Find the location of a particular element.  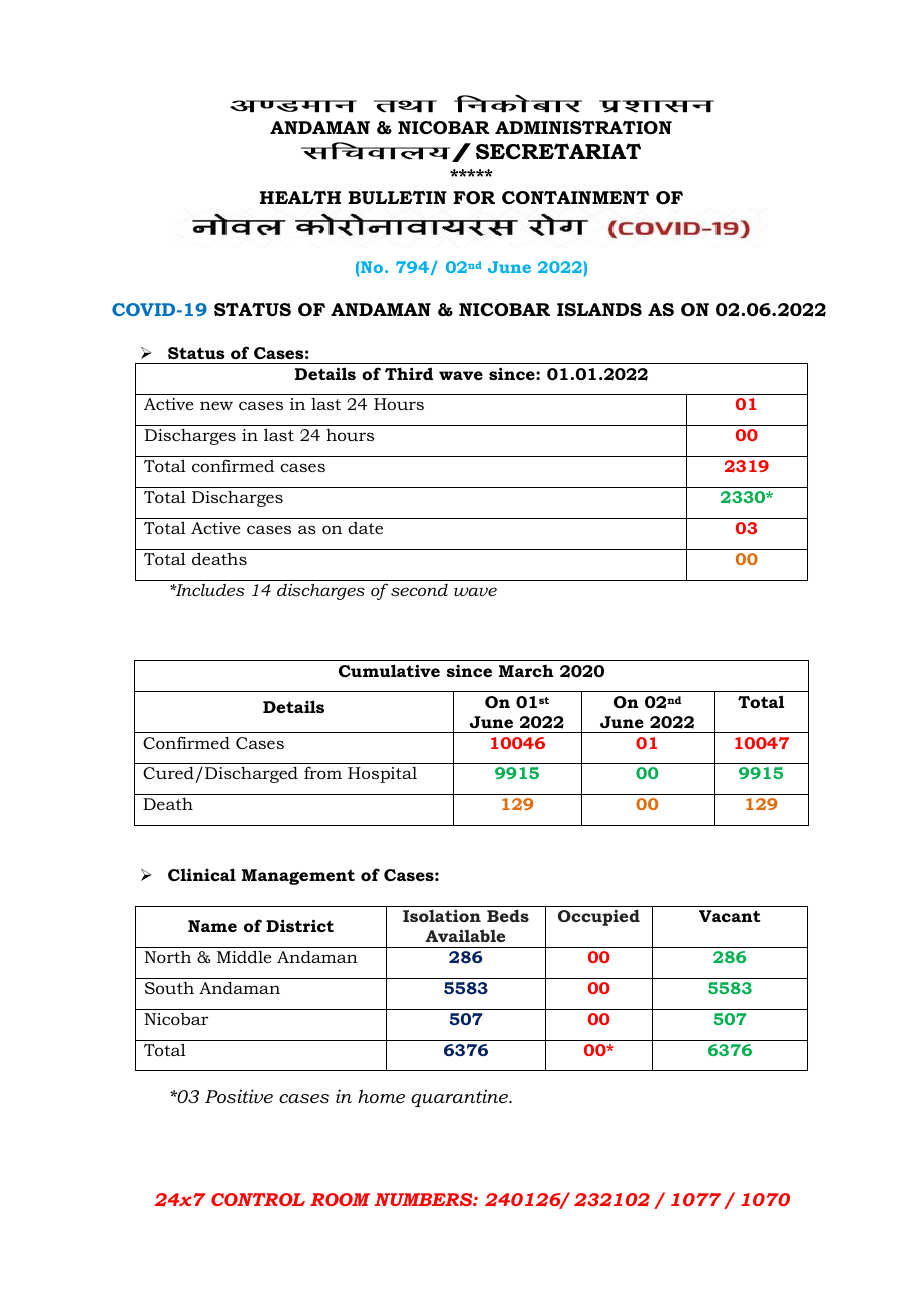

ADMINISTRATION is located at coordinates (583, 128).
